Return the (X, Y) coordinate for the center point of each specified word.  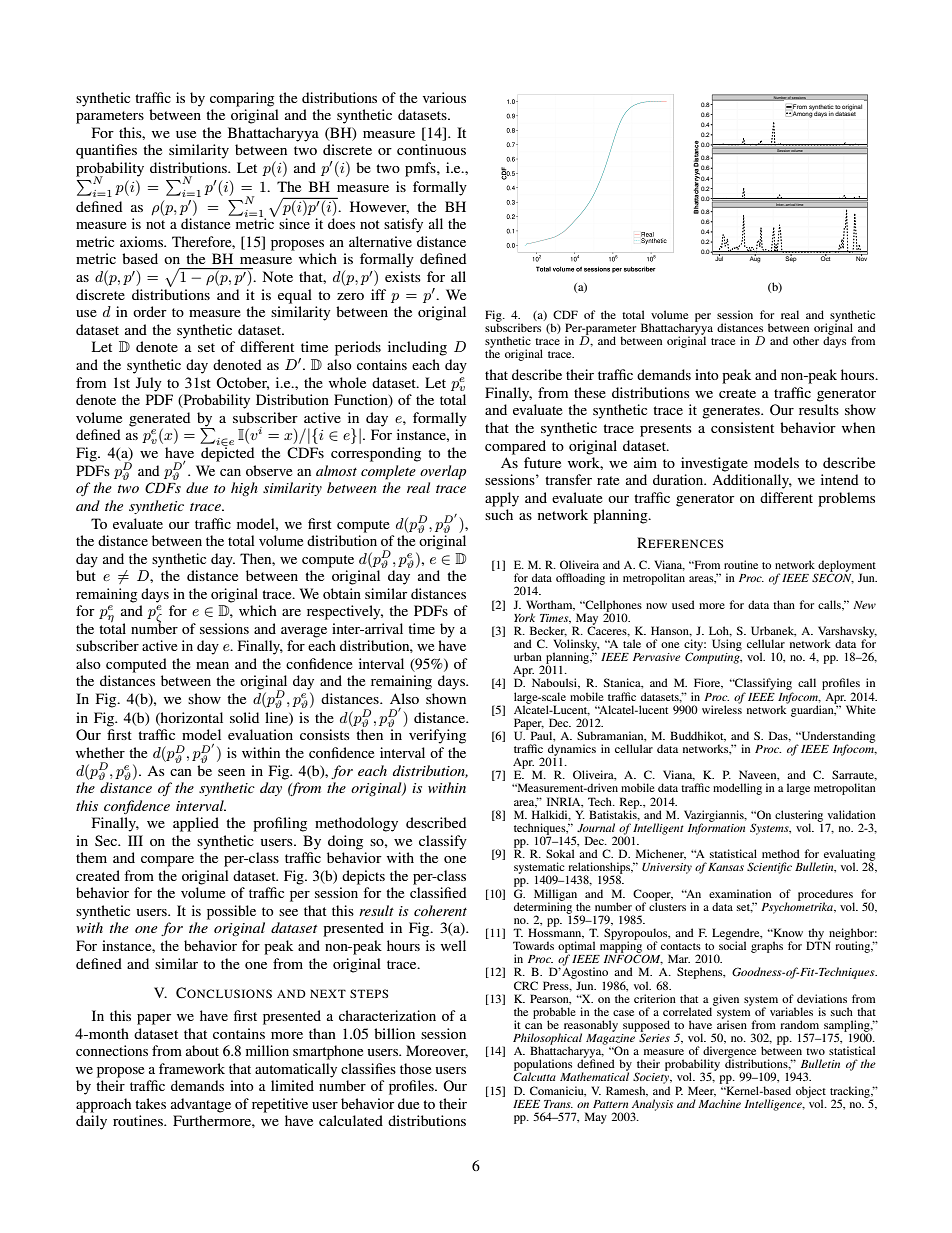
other (806, 340)
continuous (431, 149)
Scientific (769, 868)
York (524, 617)
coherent (440, 910)
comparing (242, 99)
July (149, 384)
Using (727, 645)
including (417, 348)
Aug (755, 258)
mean (212, 665)
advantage (201, 1105)
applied (196, 824)
